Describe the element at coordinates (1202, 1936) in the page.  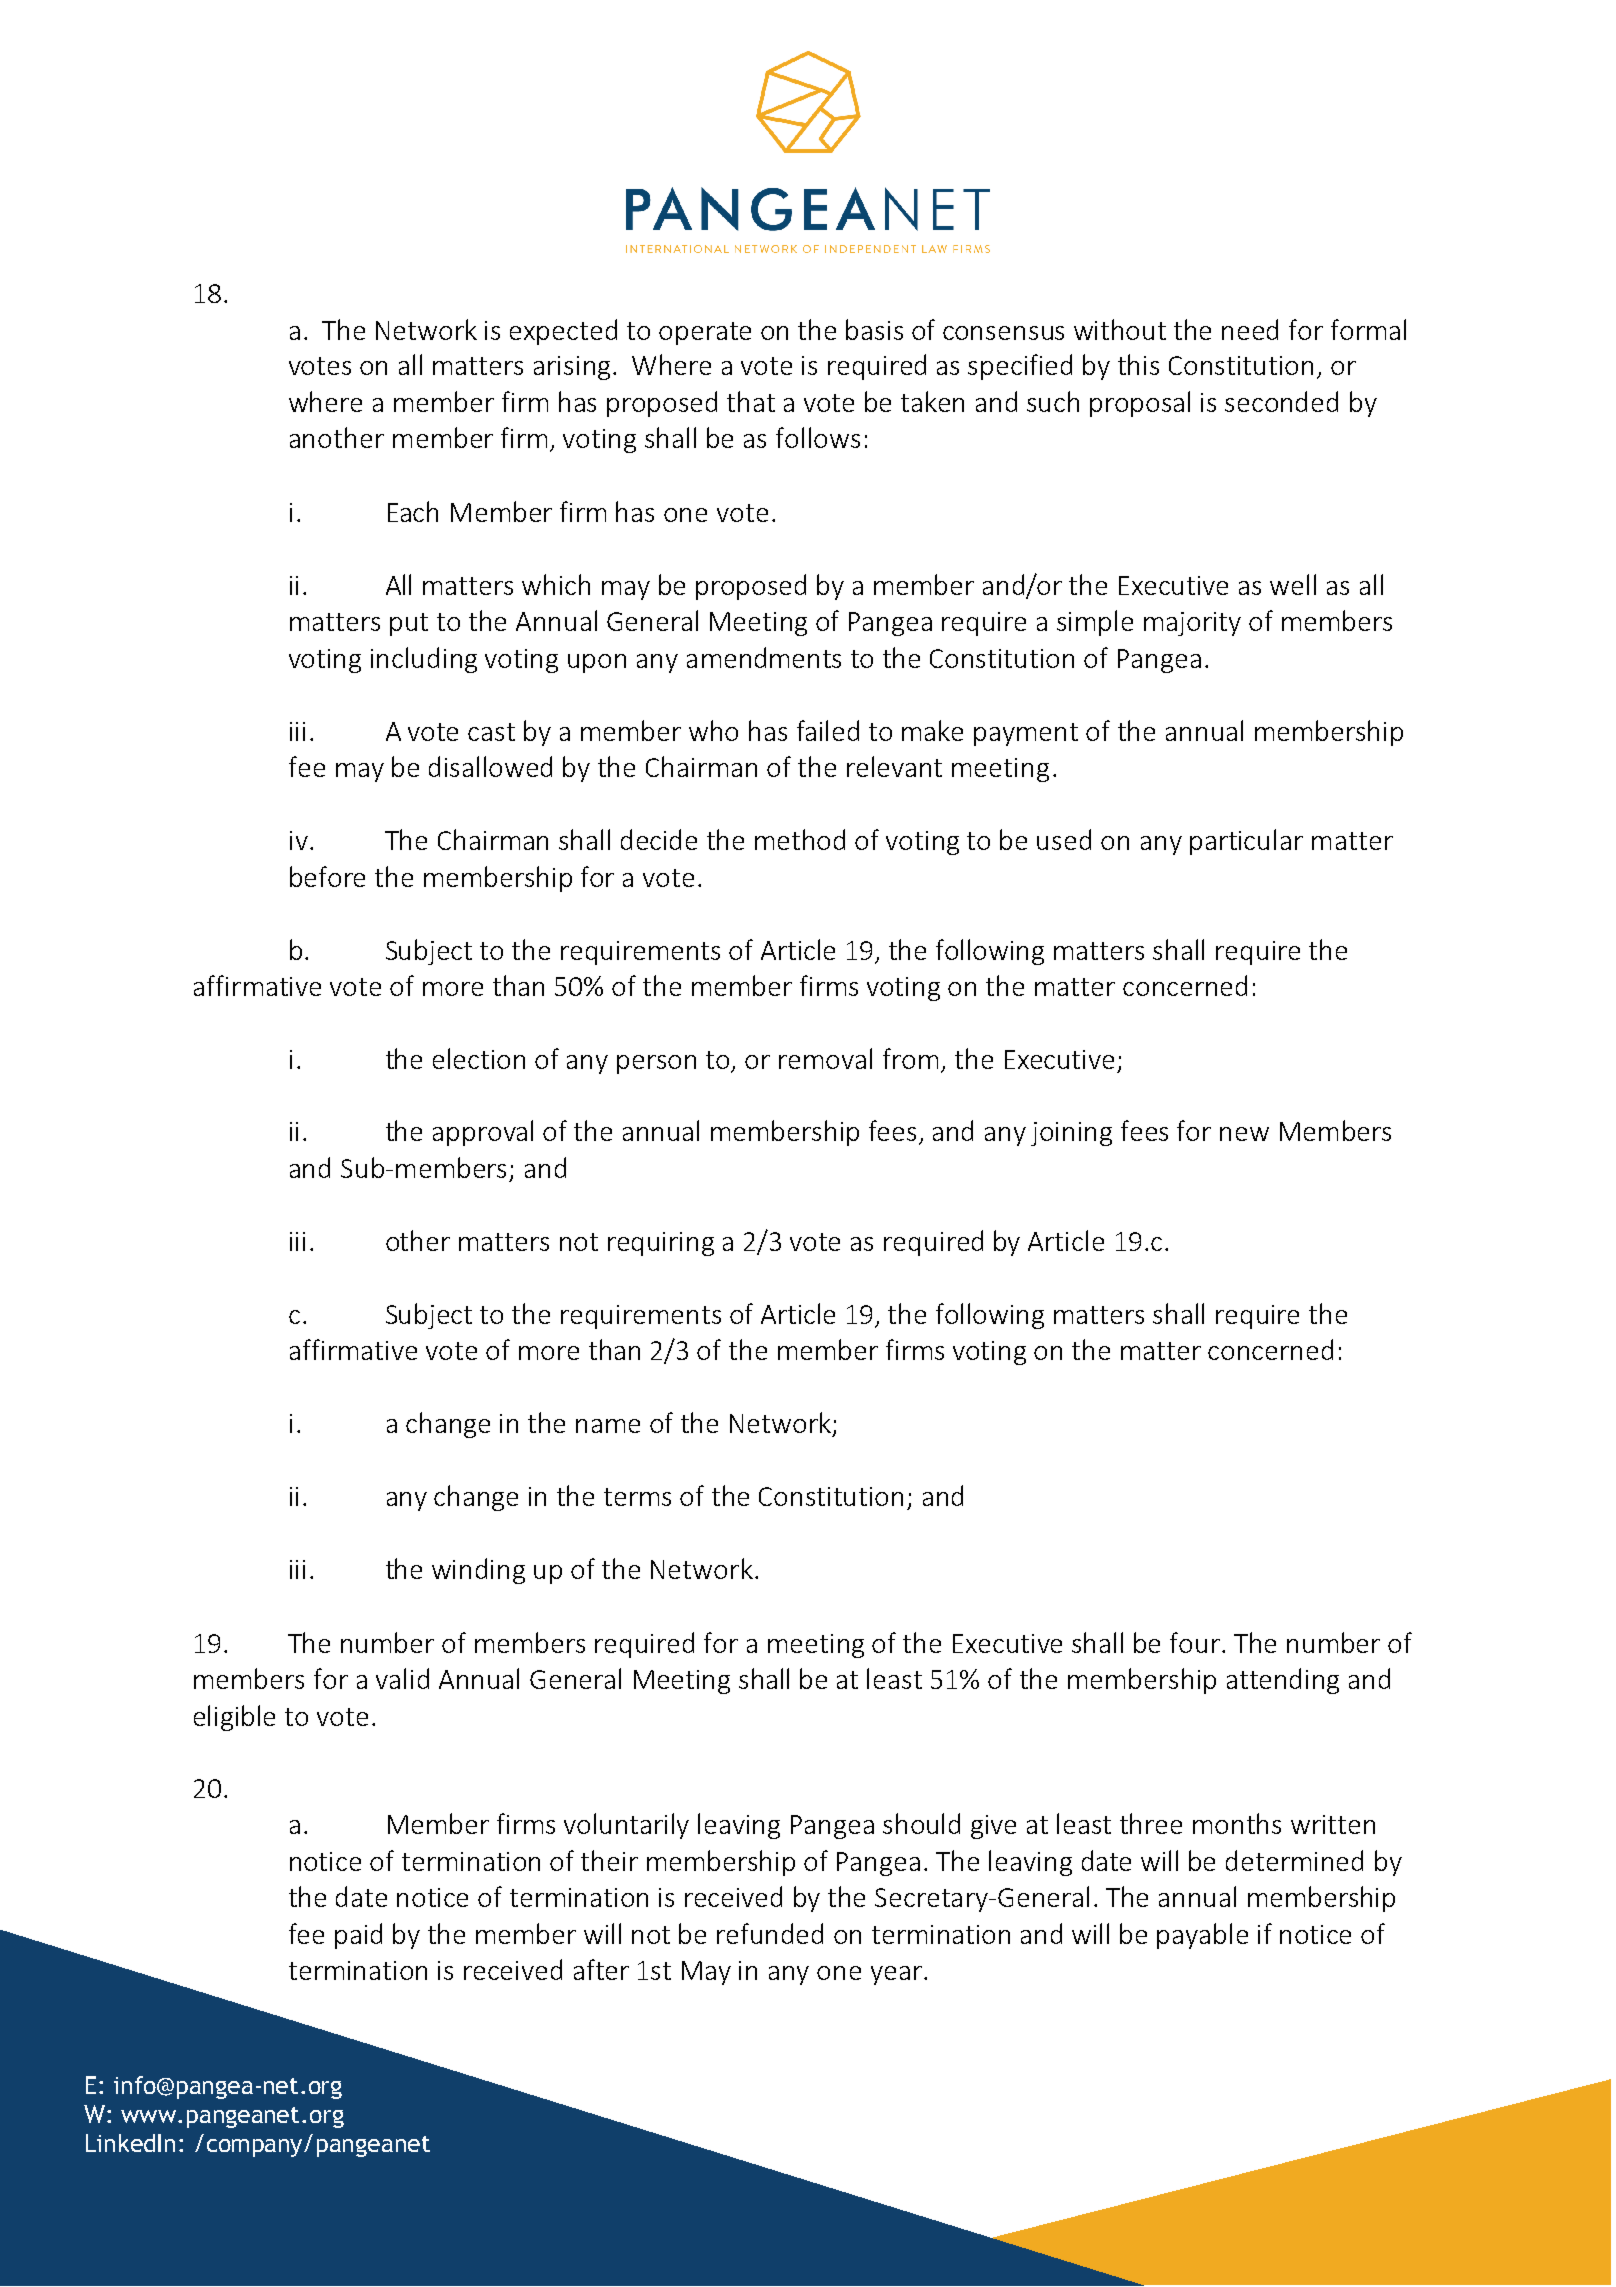
I see `payable` at that location.
